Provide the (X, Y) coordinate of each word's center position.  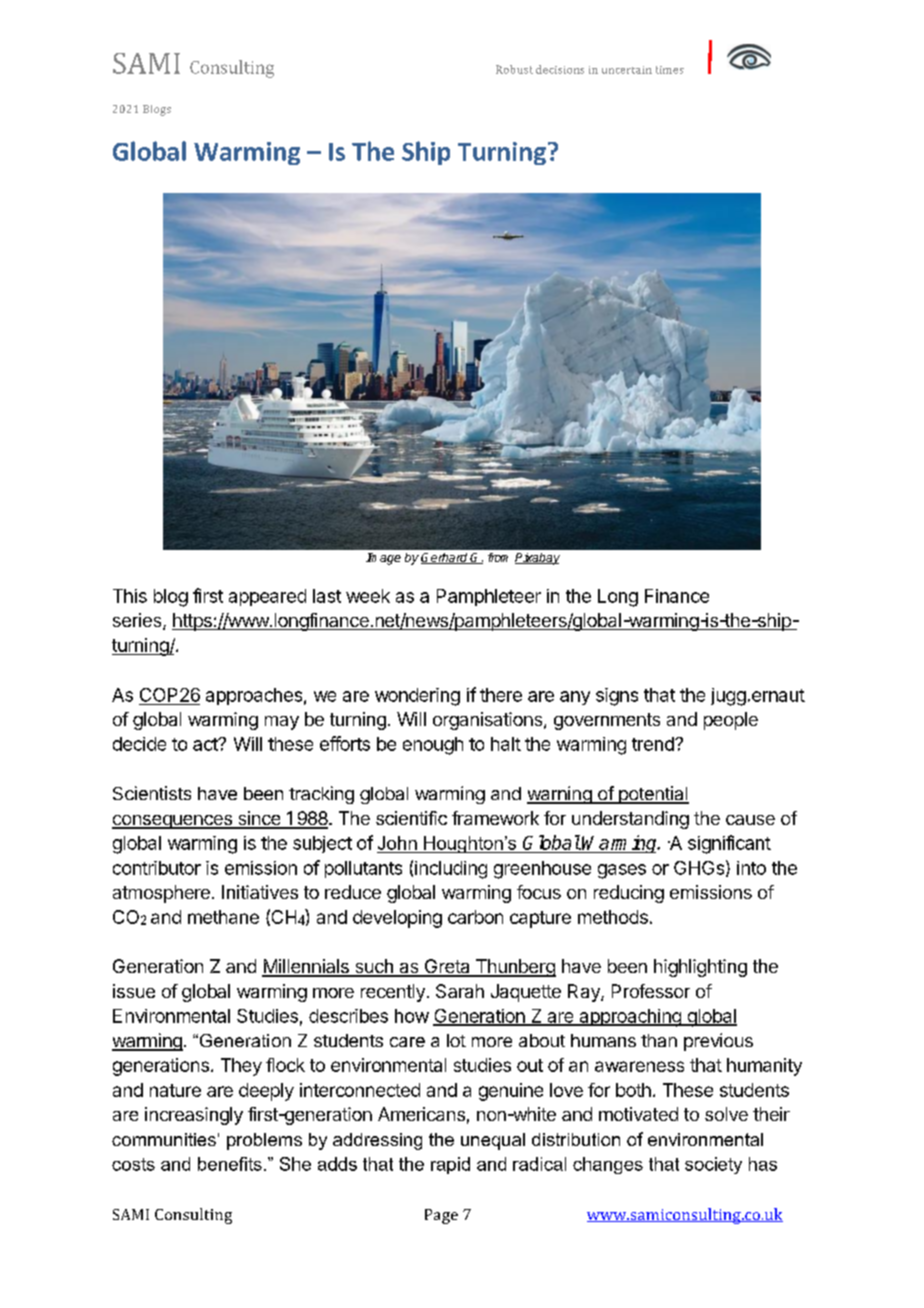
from (498, 557)
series (138, 621)
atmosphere (161, 894)
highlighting (700, 968)
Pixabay (537, 559)
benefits (230, 1164)
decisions (560, 69)
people (731, 721)
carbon (475, 917)
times (670, 70)
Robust (514, 69)
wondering (417, 697)
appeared (267, 597)
